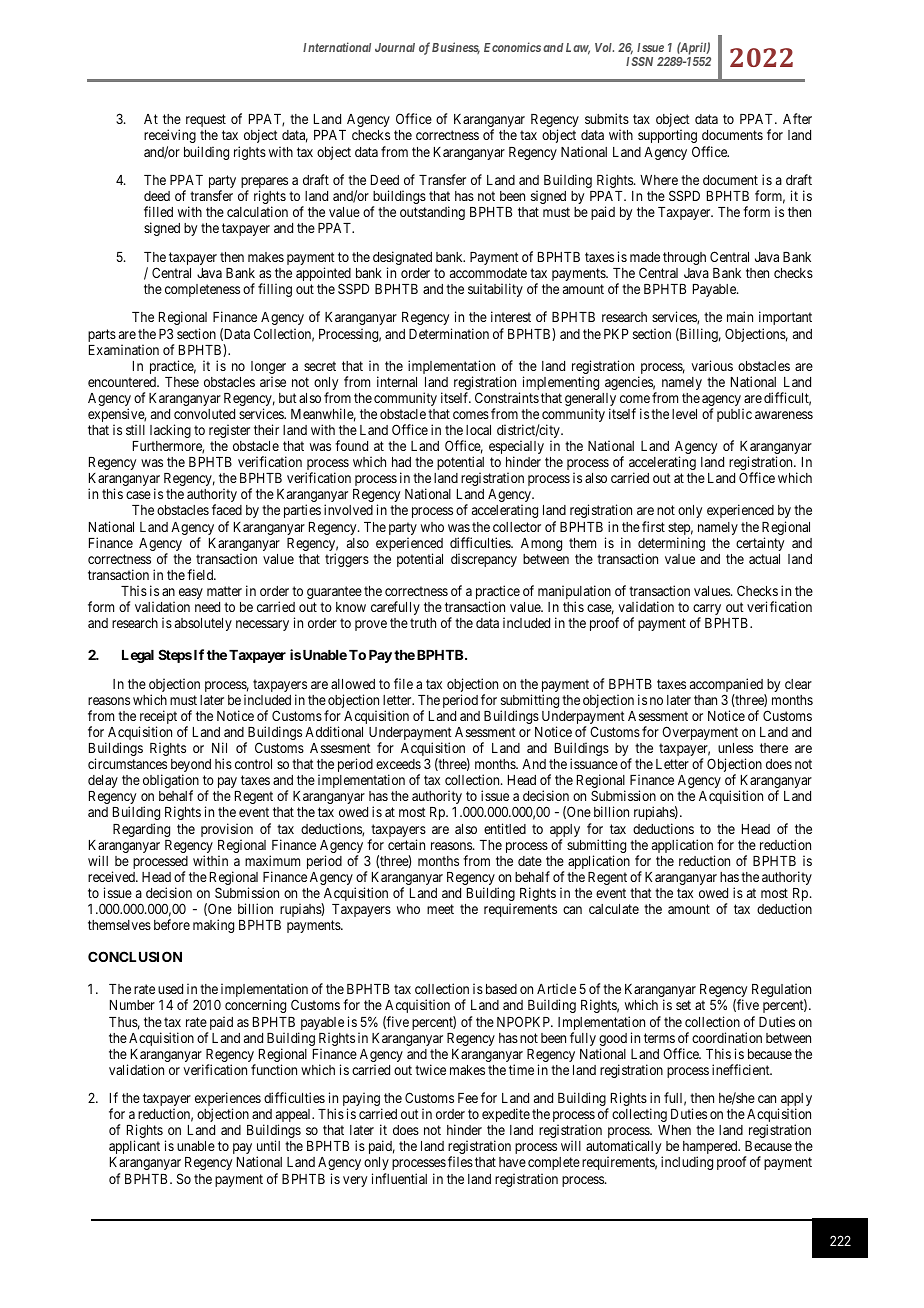 The width and height of the image is (924, 1308). I want to click on carry, so click(707, 611).
